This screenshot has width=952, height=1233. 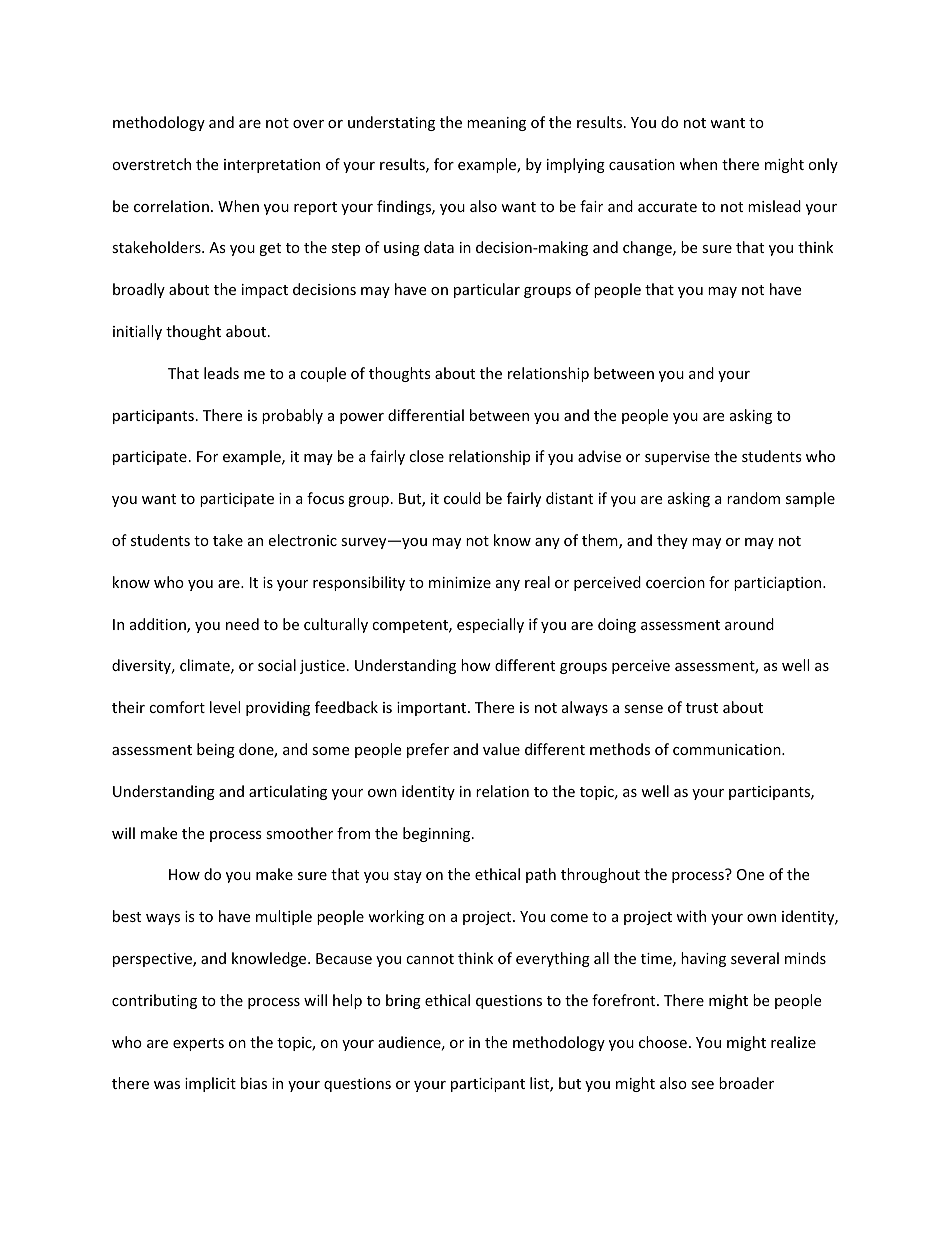 I want to click on value, so click(x=501, y=749).
